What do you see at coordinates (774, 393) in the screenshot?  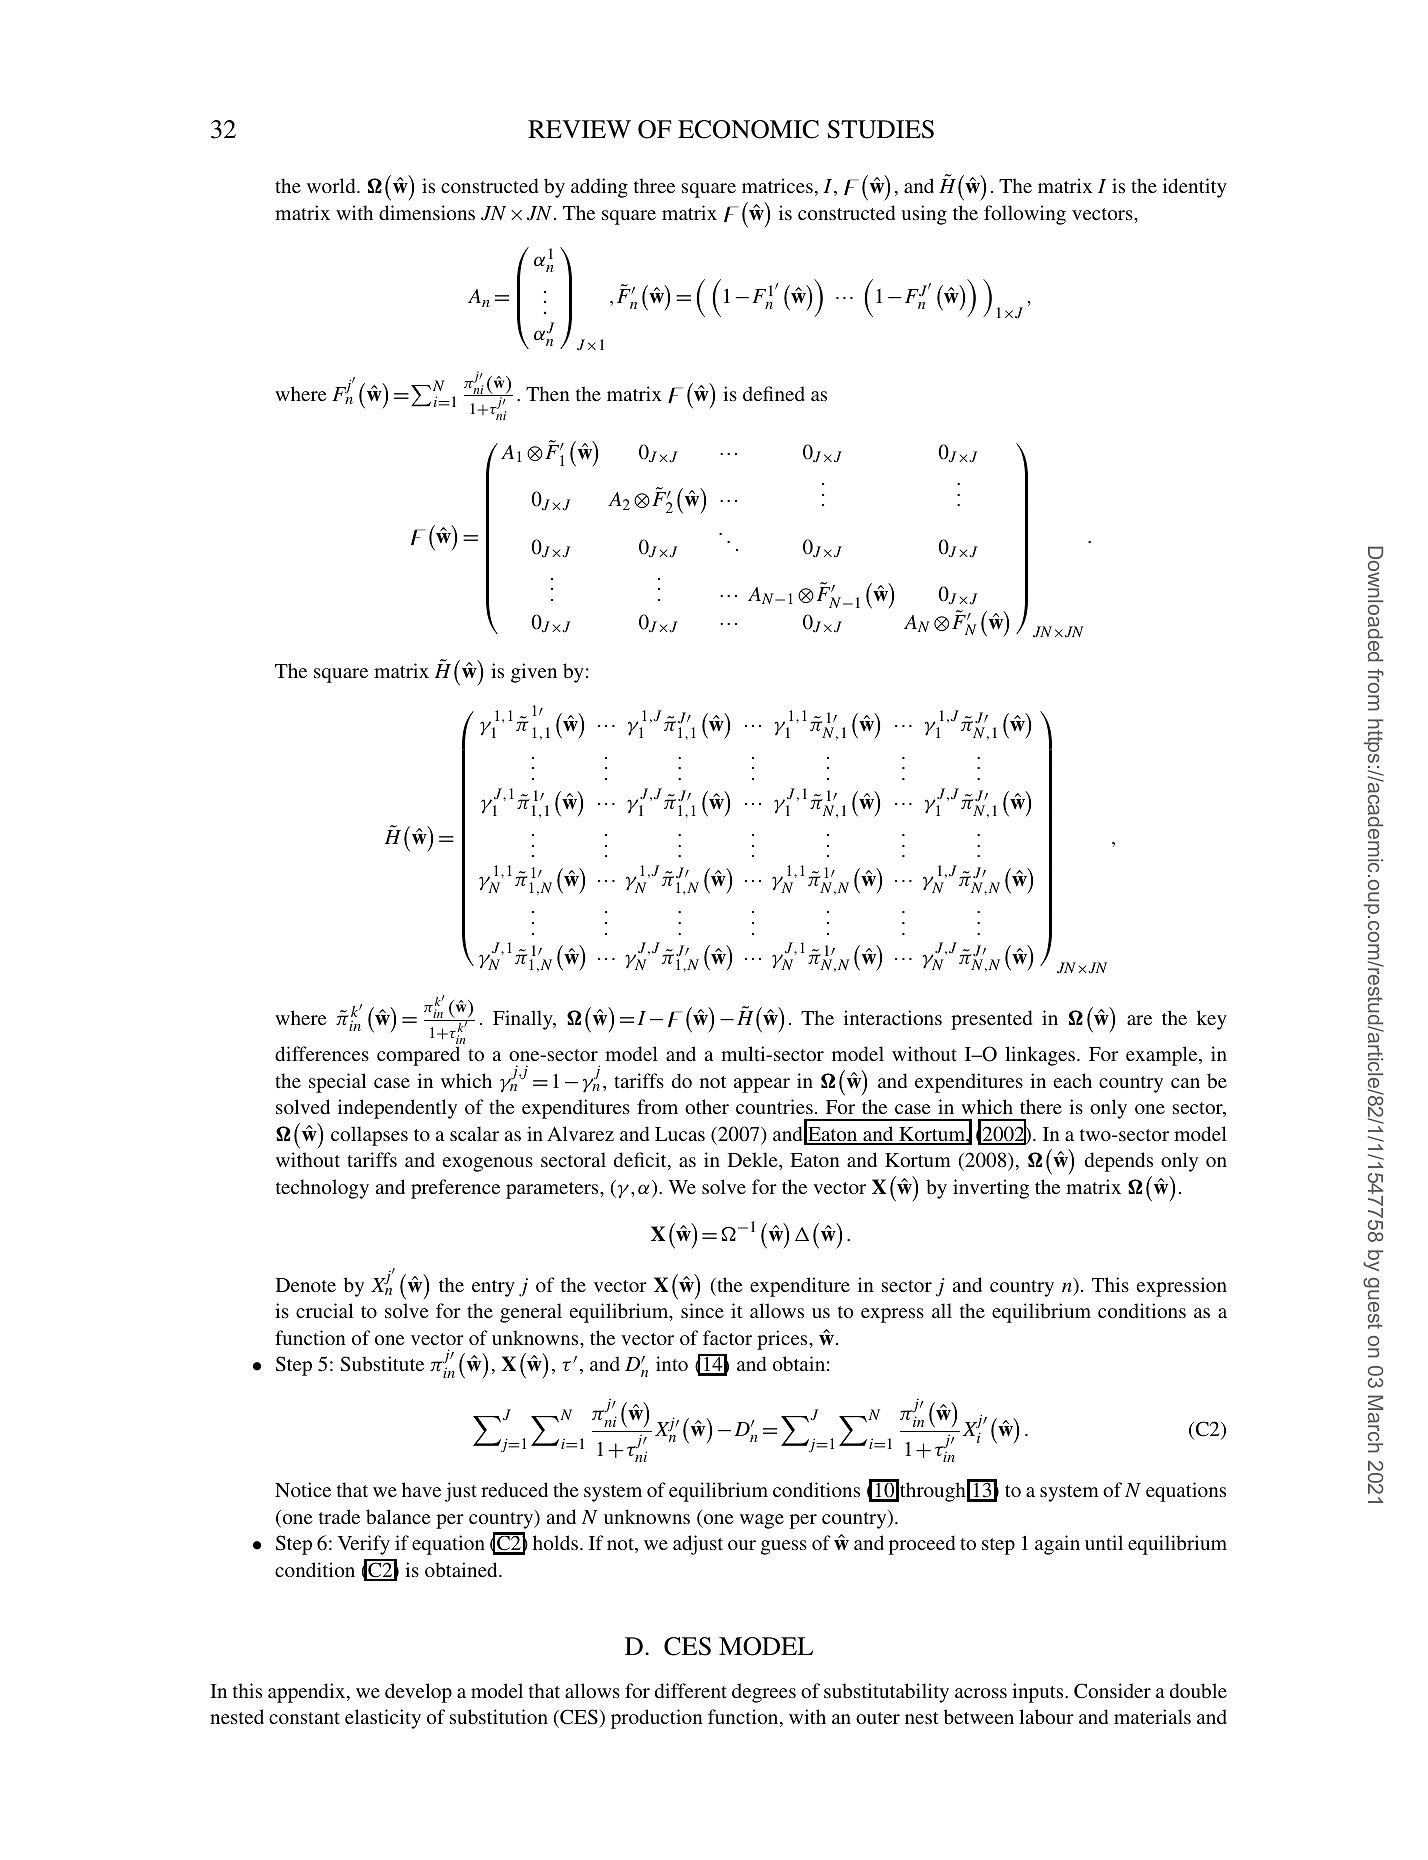 I see `defined` at bounding box center [774, 393].
